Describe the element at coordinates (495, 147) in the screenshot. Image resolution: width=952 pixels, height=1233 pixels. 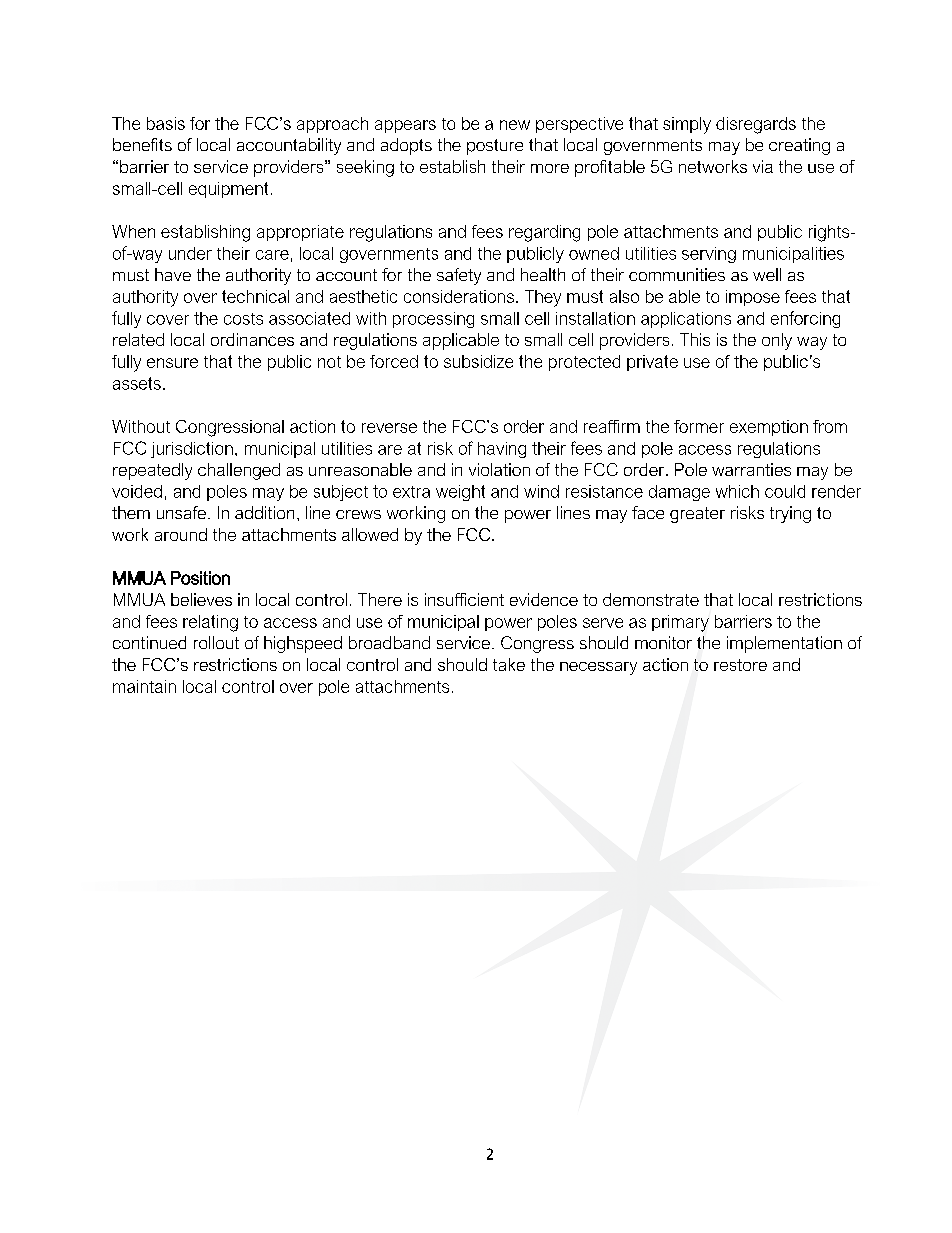
I see `posture` at that location.
